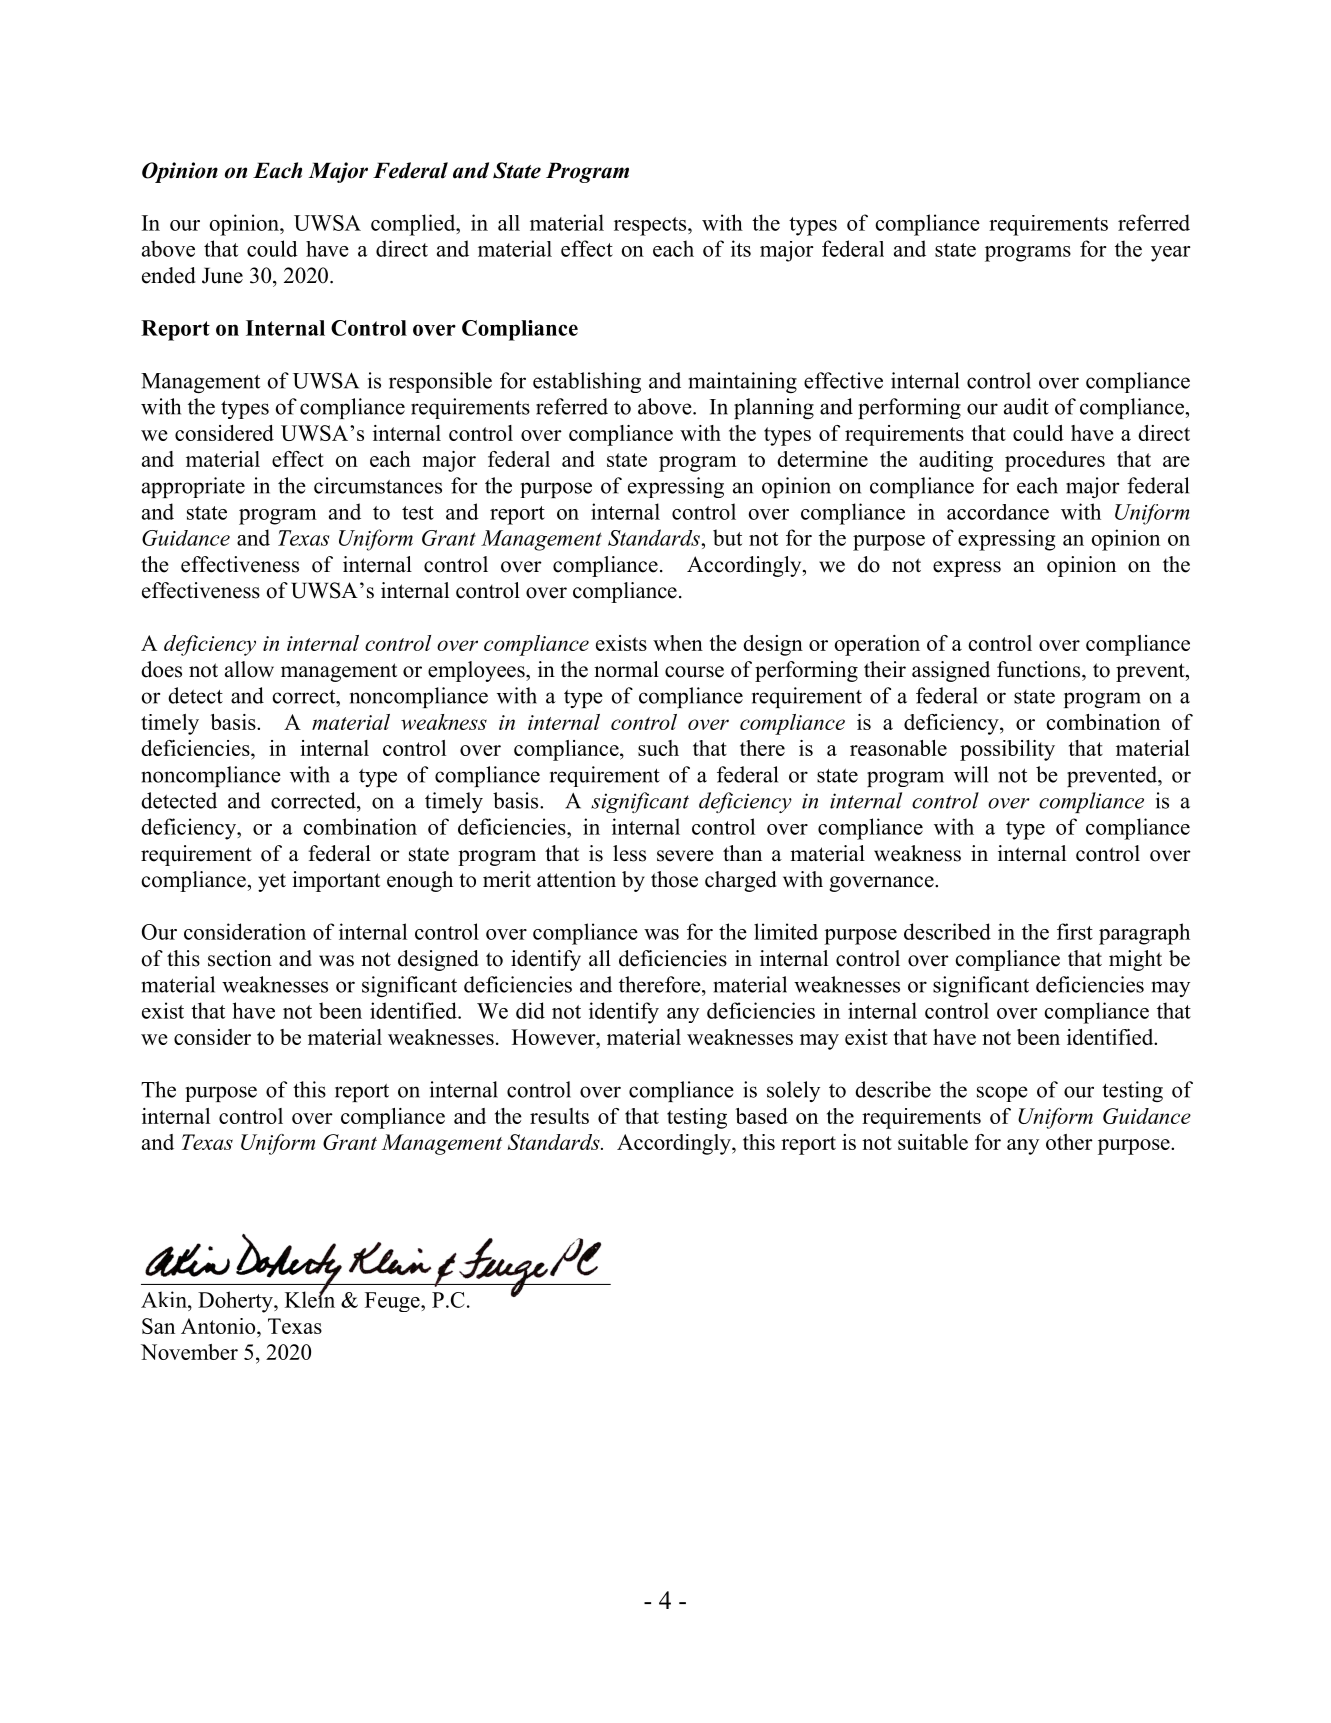 The image size is (1331, 1723). What do you see at coordinates (222, 275) in the screenshot?
I see `June` at bounding box center [222, 275].
